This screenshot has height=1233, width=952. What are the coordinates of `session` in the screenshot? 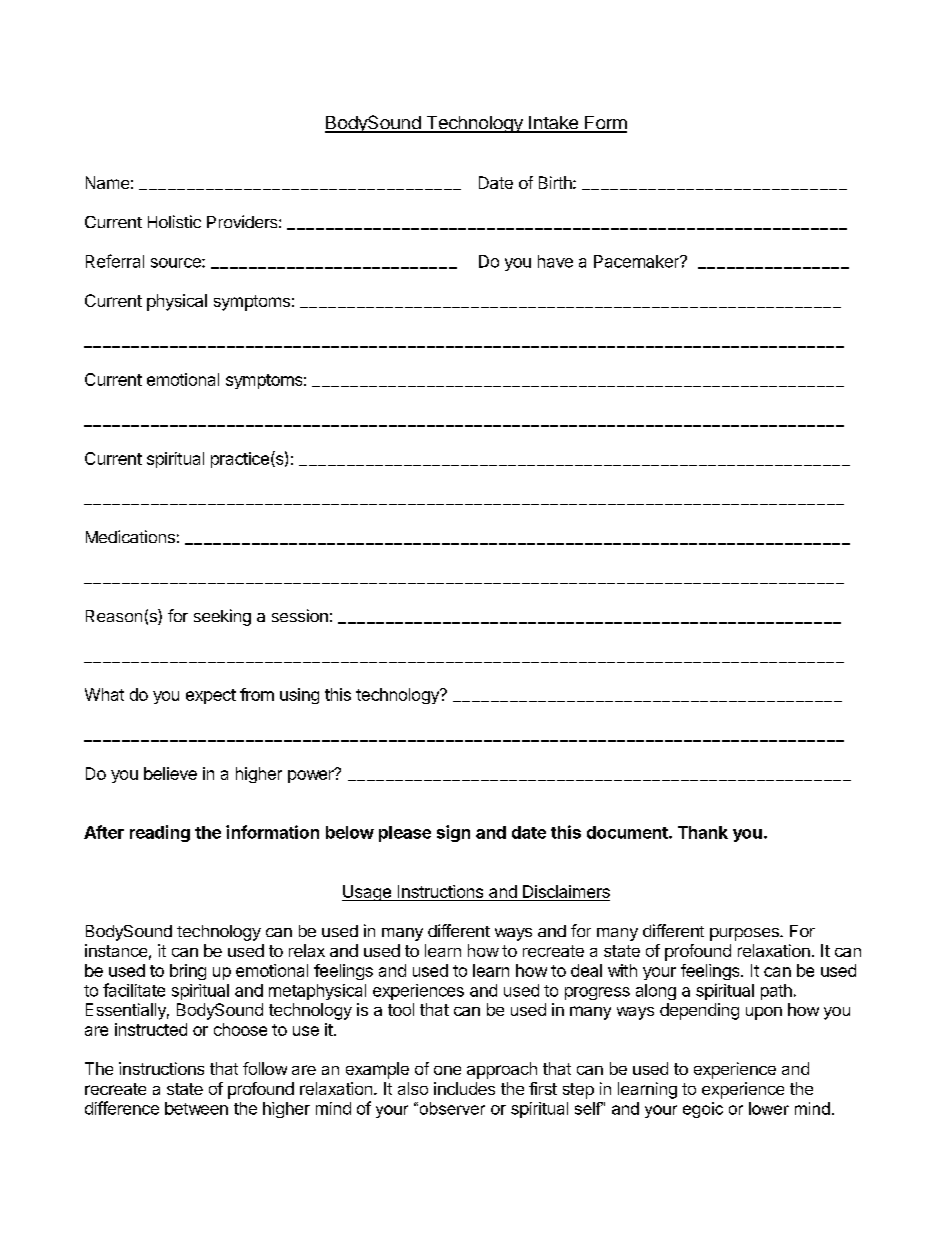 It's located at (300, 615).
